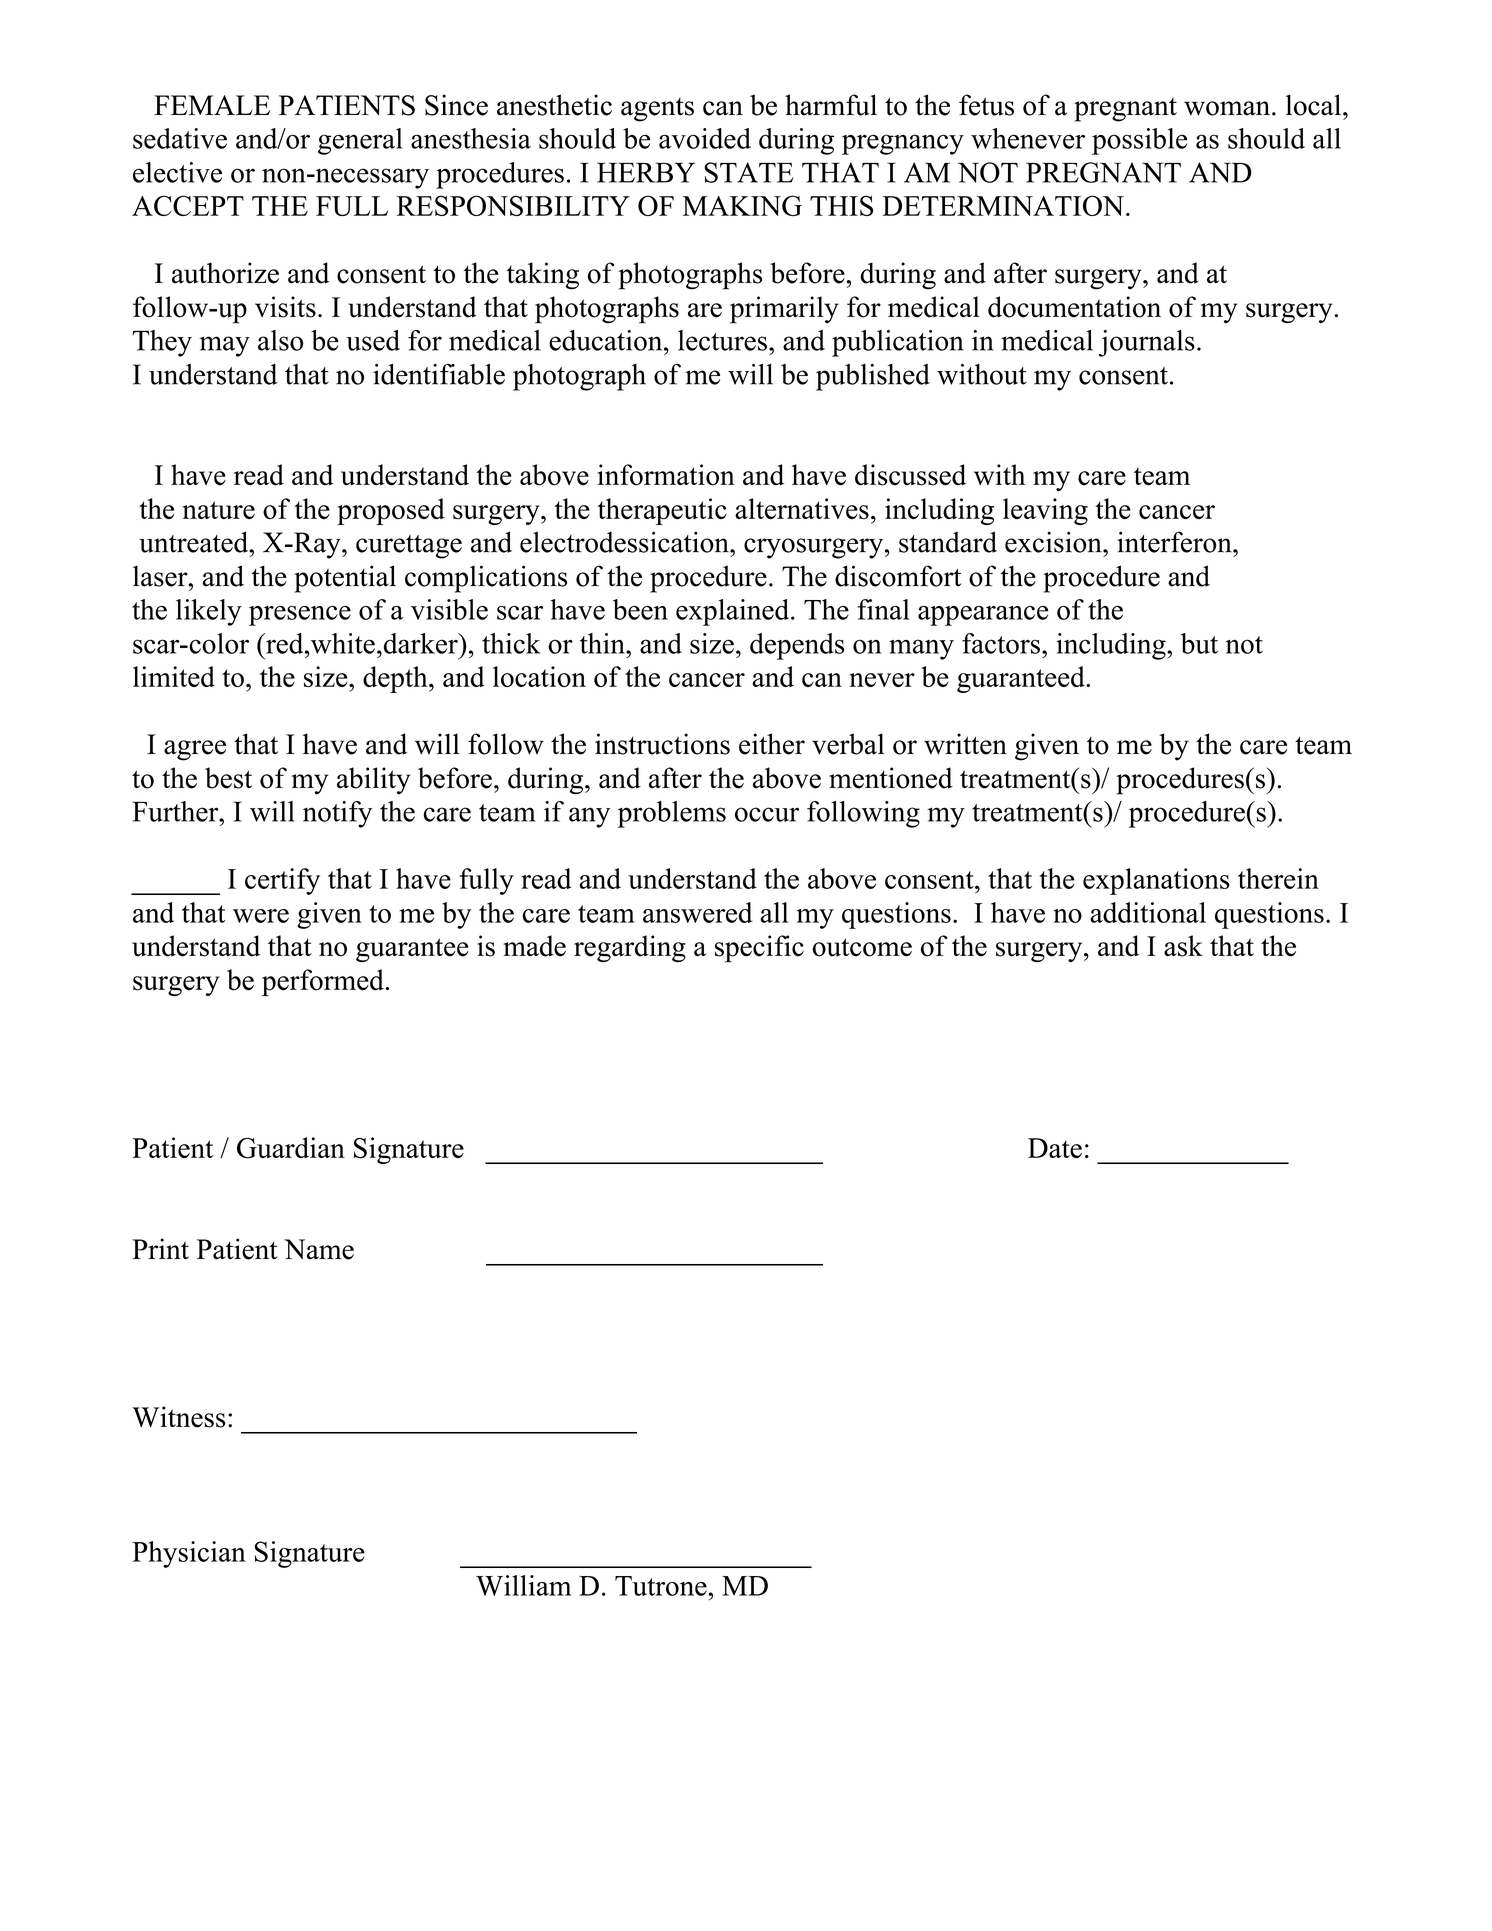 This screenshot has width=1492, height=1931. I want to click on occur, so click(767, 814).
